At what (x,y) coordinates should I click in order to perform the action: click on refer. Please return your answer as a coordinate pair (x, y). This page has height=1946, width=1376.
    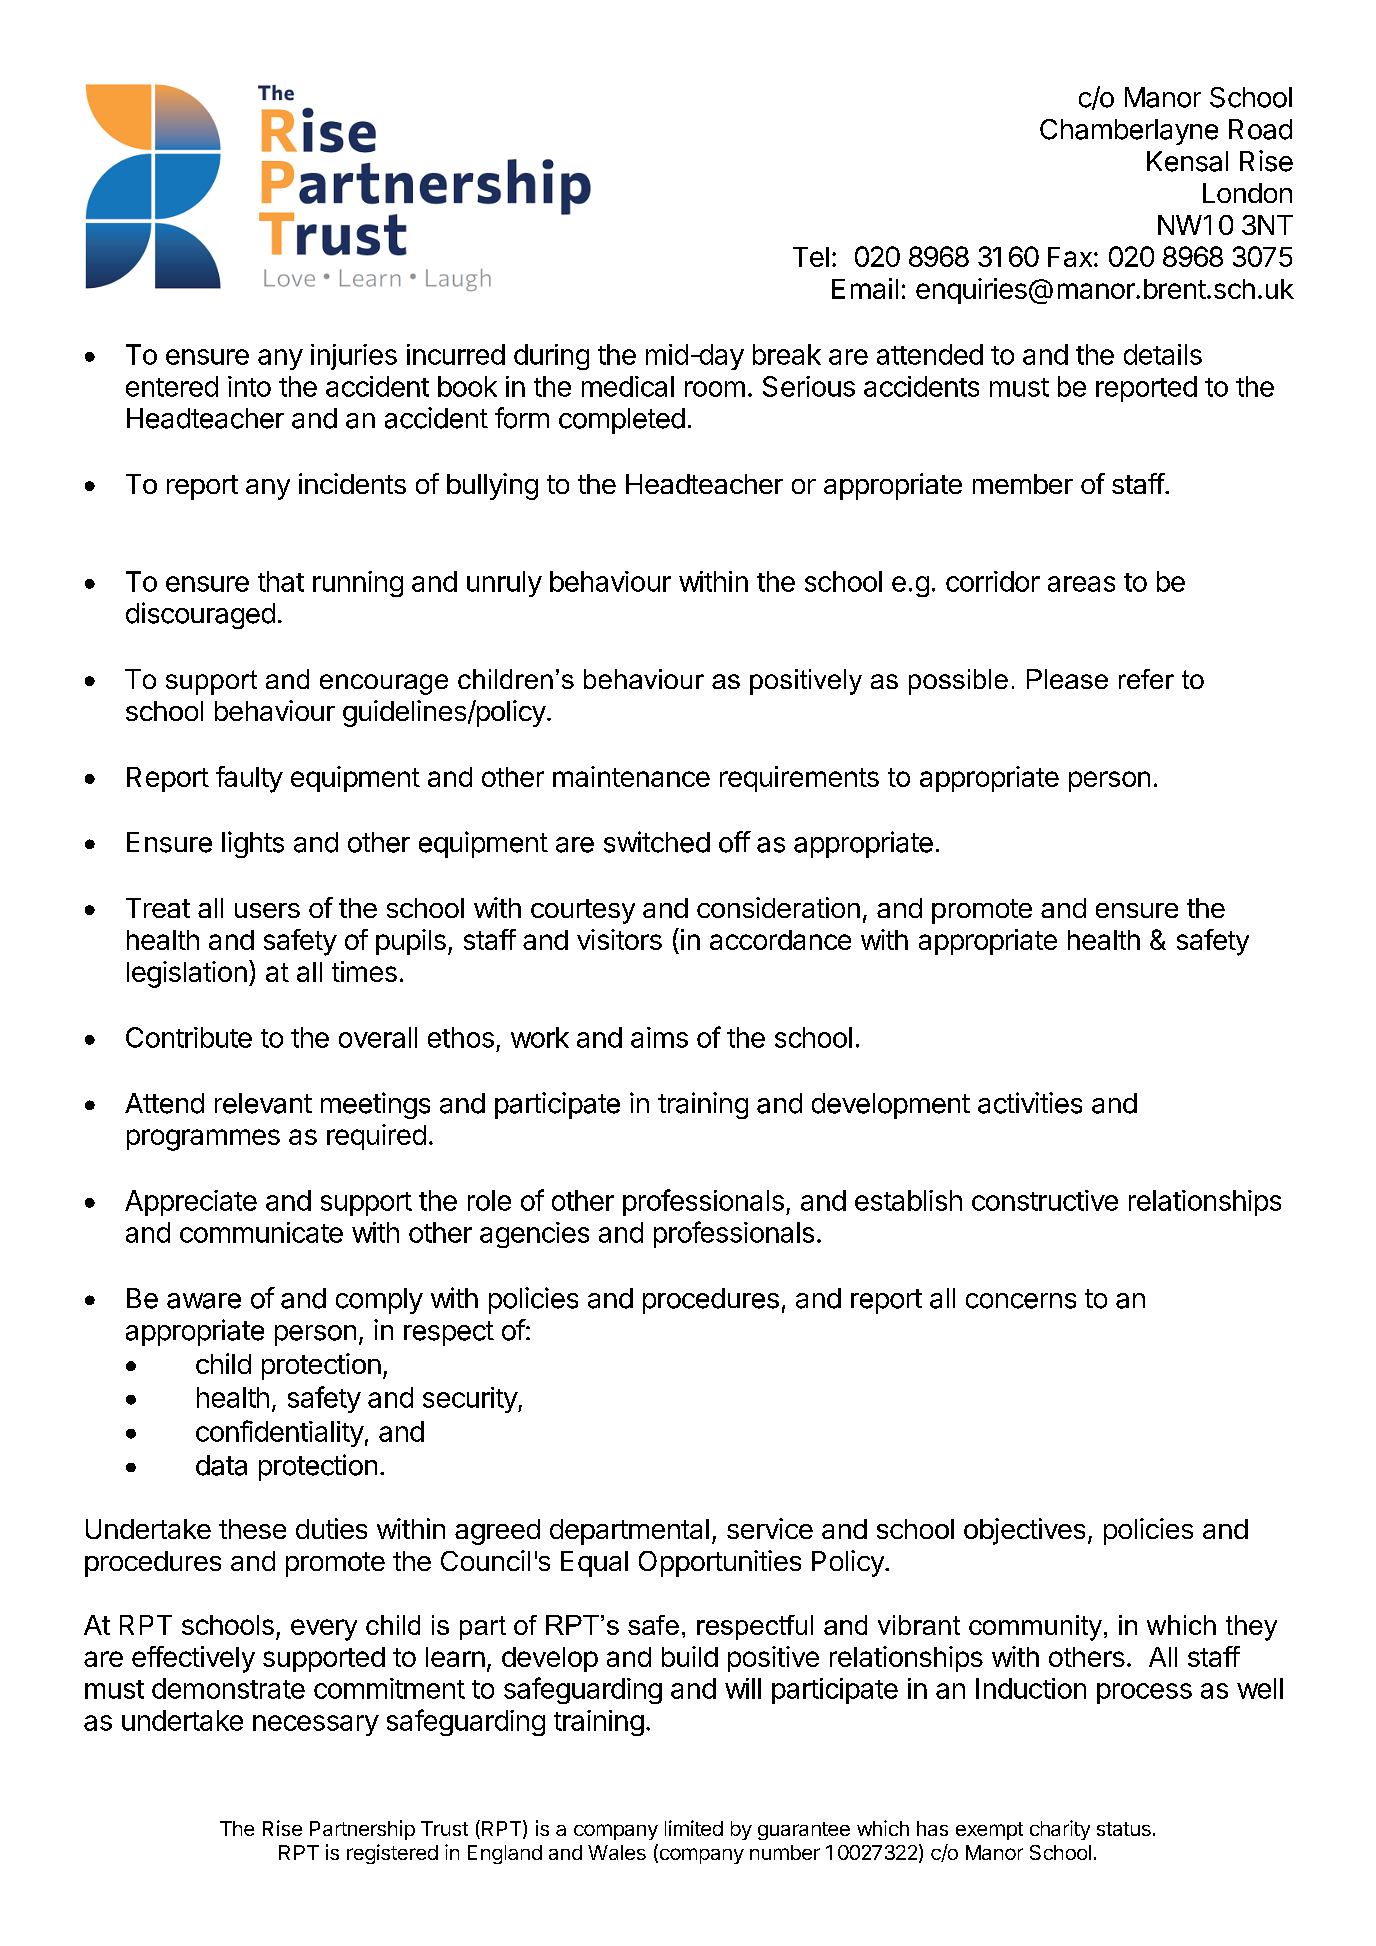
    Looking at the image, I should click on (1146, 679).
